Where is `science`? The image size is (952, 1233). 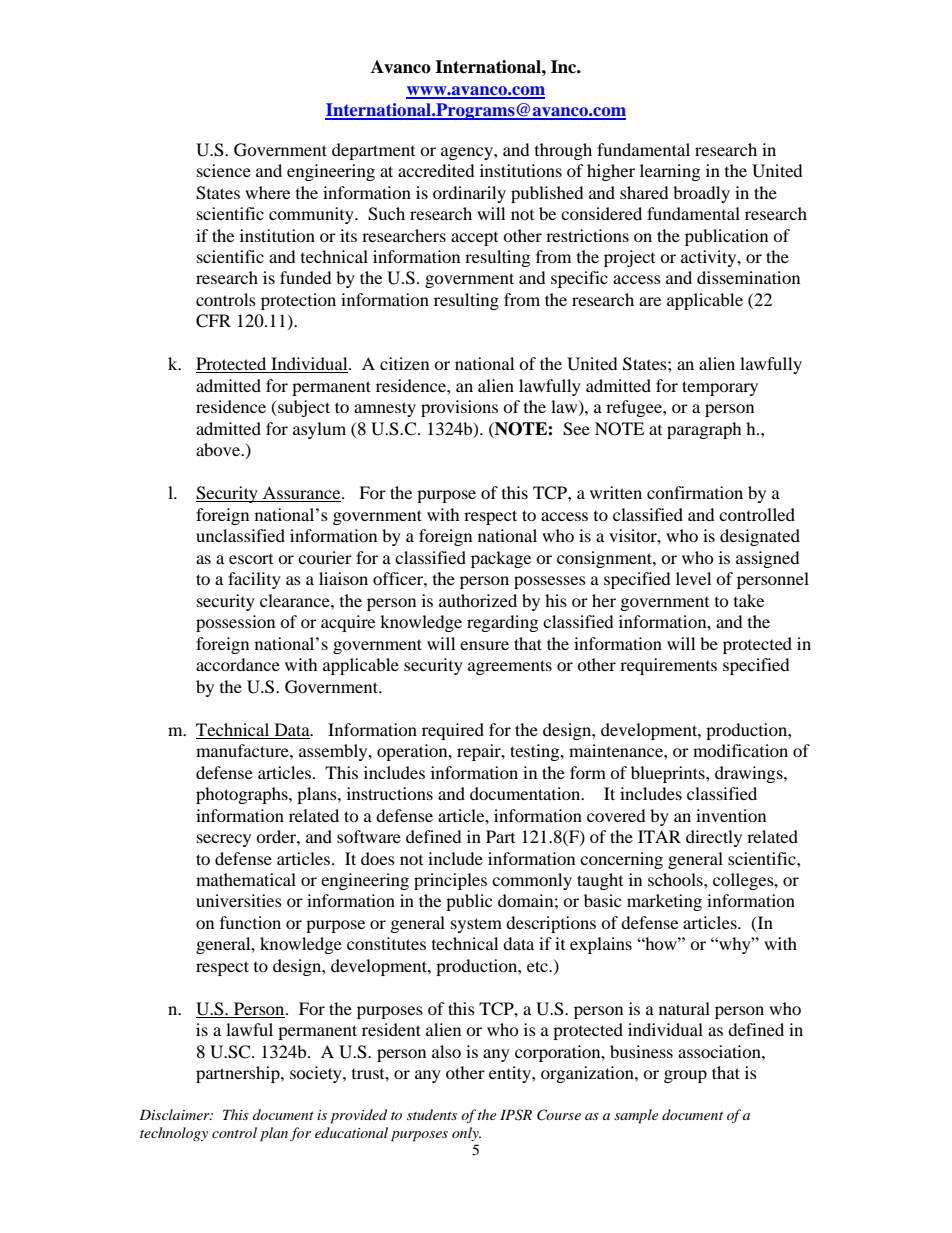 science is located at coordinates (224, 170).
